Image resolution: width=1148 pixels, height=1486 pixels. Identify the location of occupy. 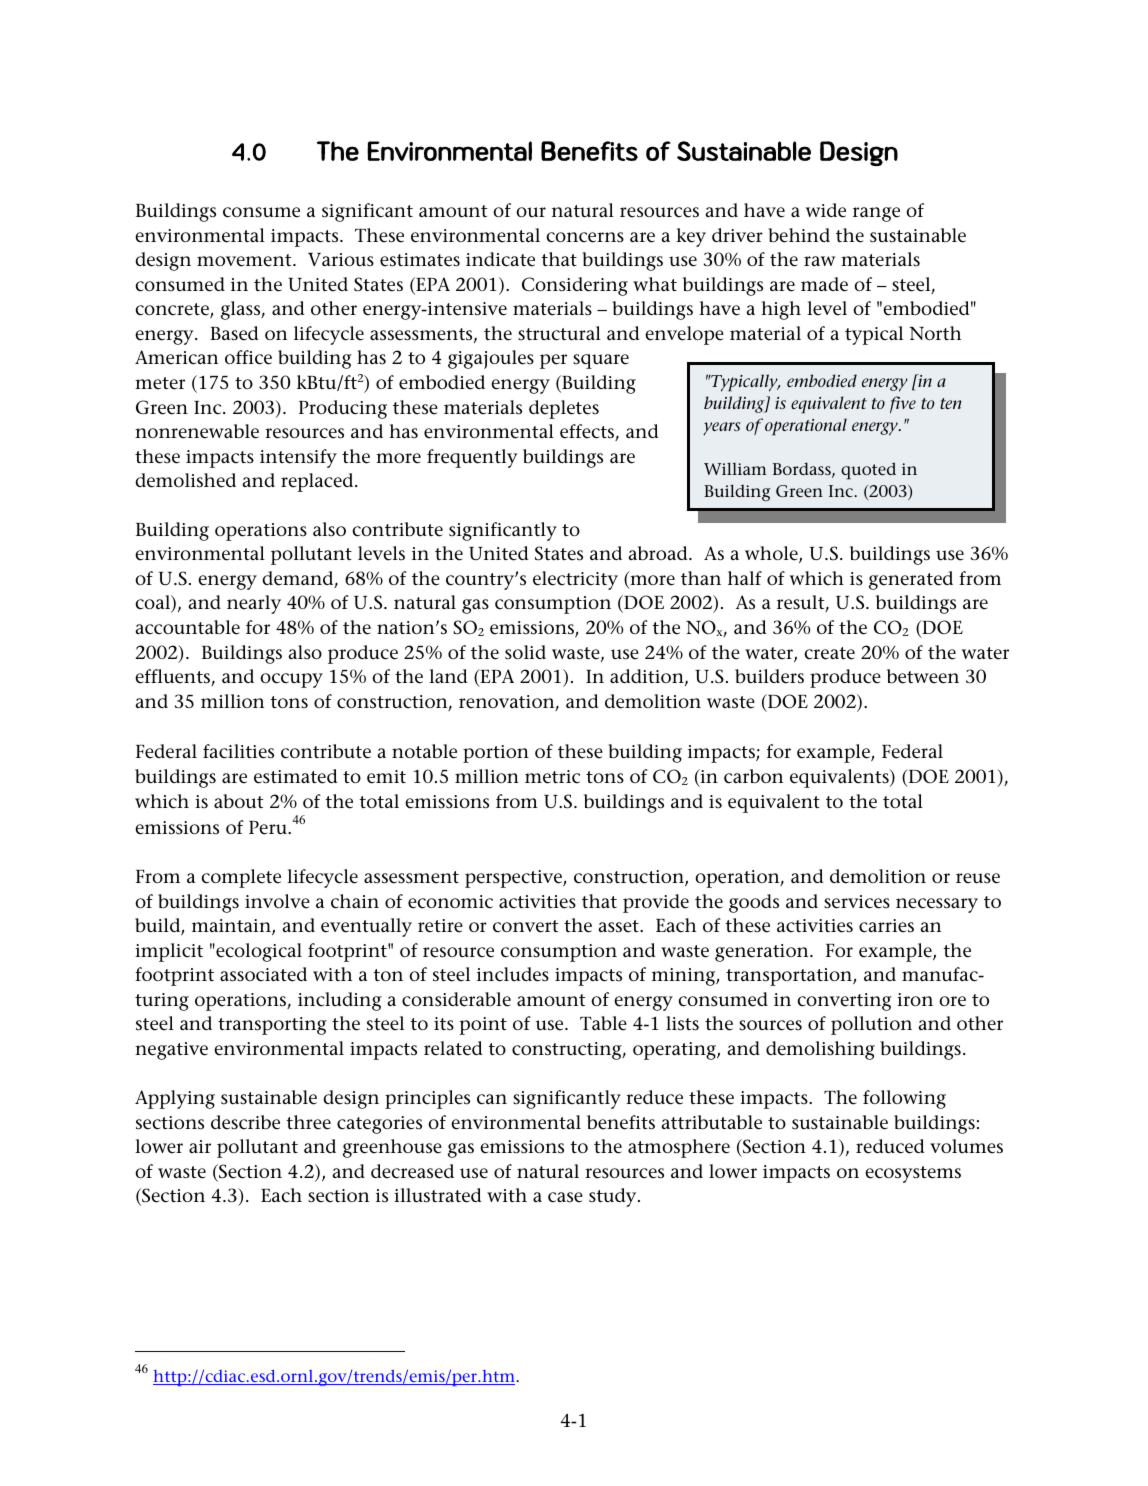
(291, 680).
